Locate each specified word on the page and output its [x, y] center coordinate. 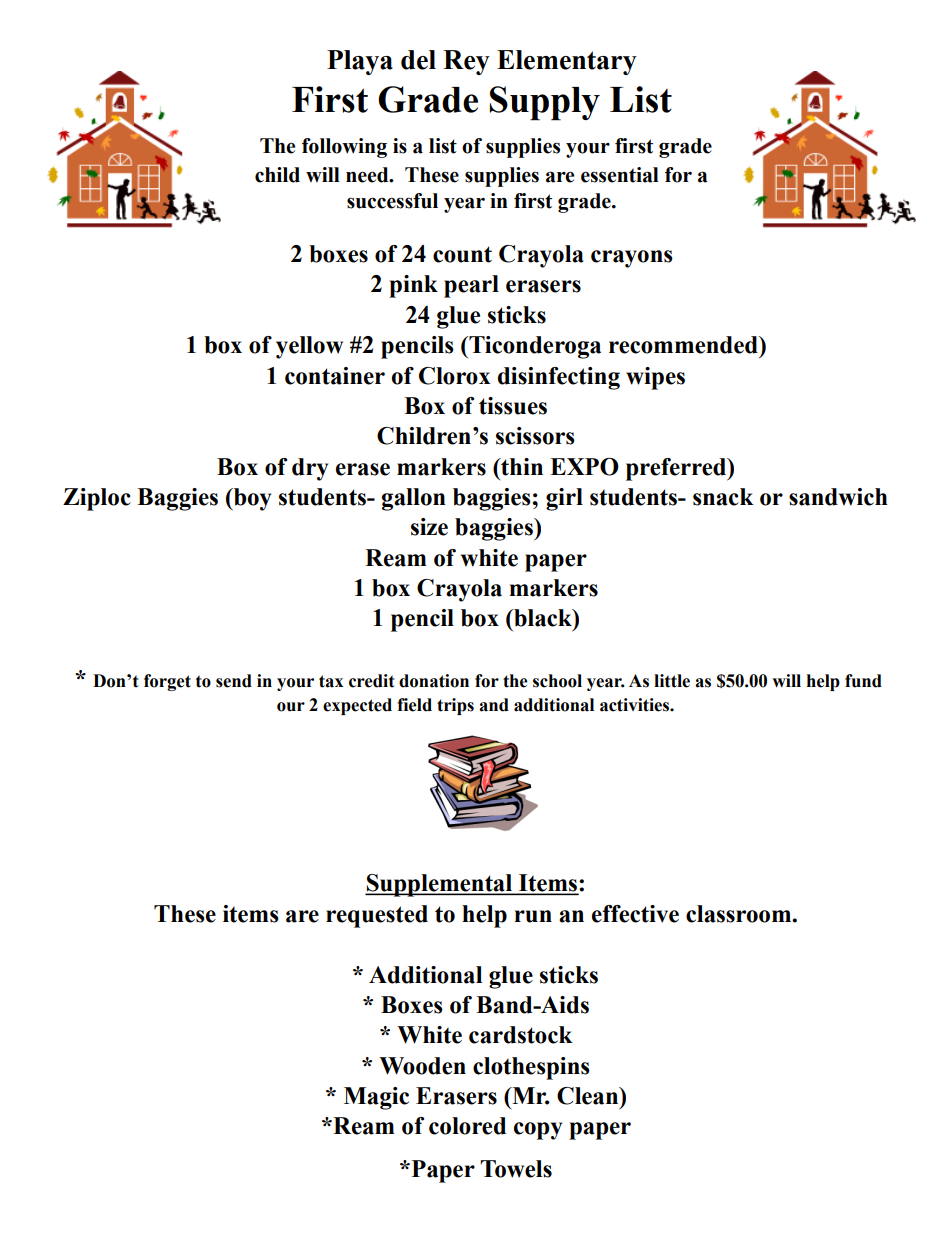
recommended [684, 345]
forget [167, 682]
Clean [589, 1096]
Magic [376, 1098]
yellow [309, 347]
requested [377, 916]
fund [863, 681]
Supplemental [440, 885]
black [543, 618]
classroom [740, 914]
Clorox [455, 376]
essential [620, 175]
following [344, 148]
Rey [466, 62]
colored [467, 1126]
